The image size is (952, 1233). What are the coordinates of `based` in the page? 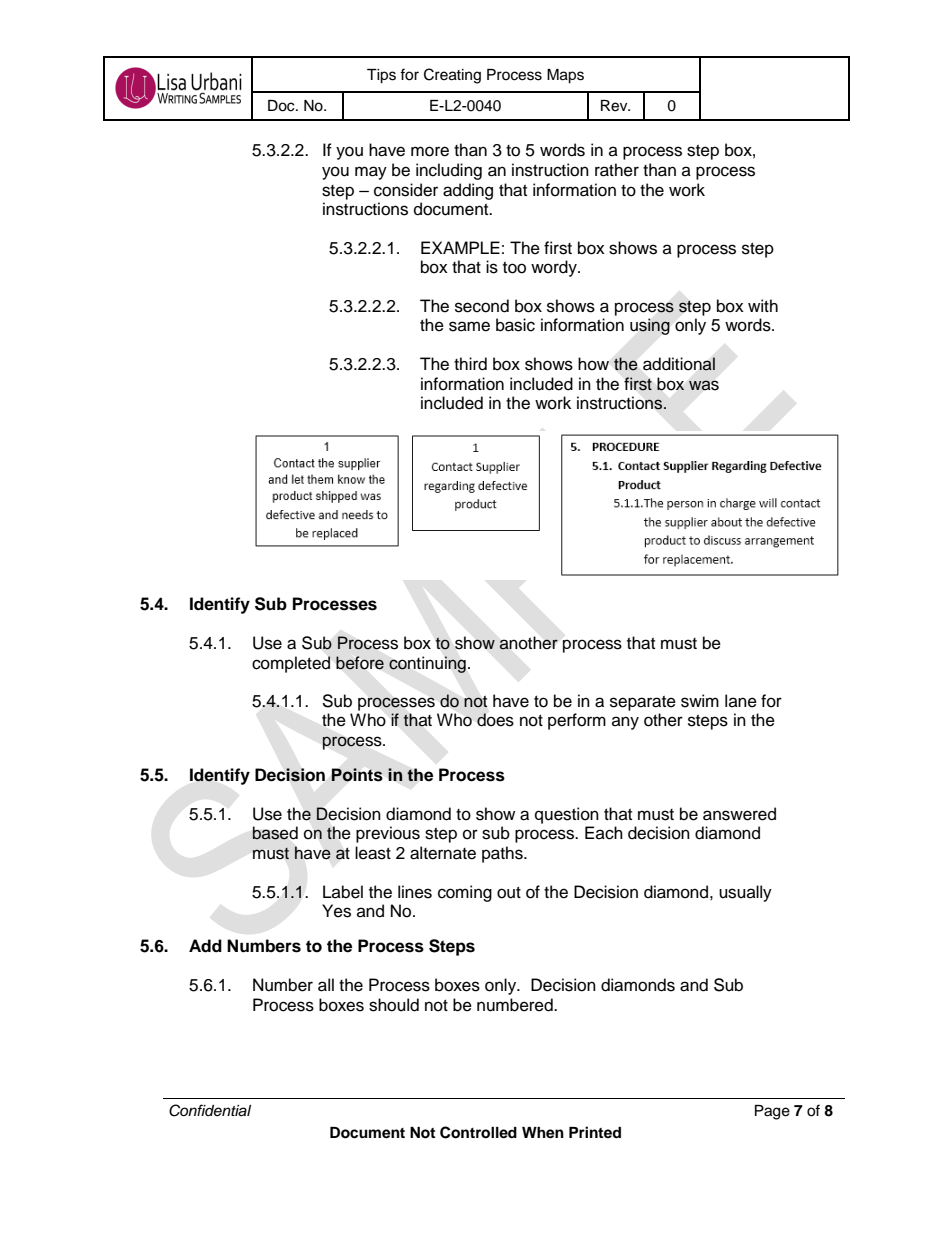 It's located at (275, 833).
